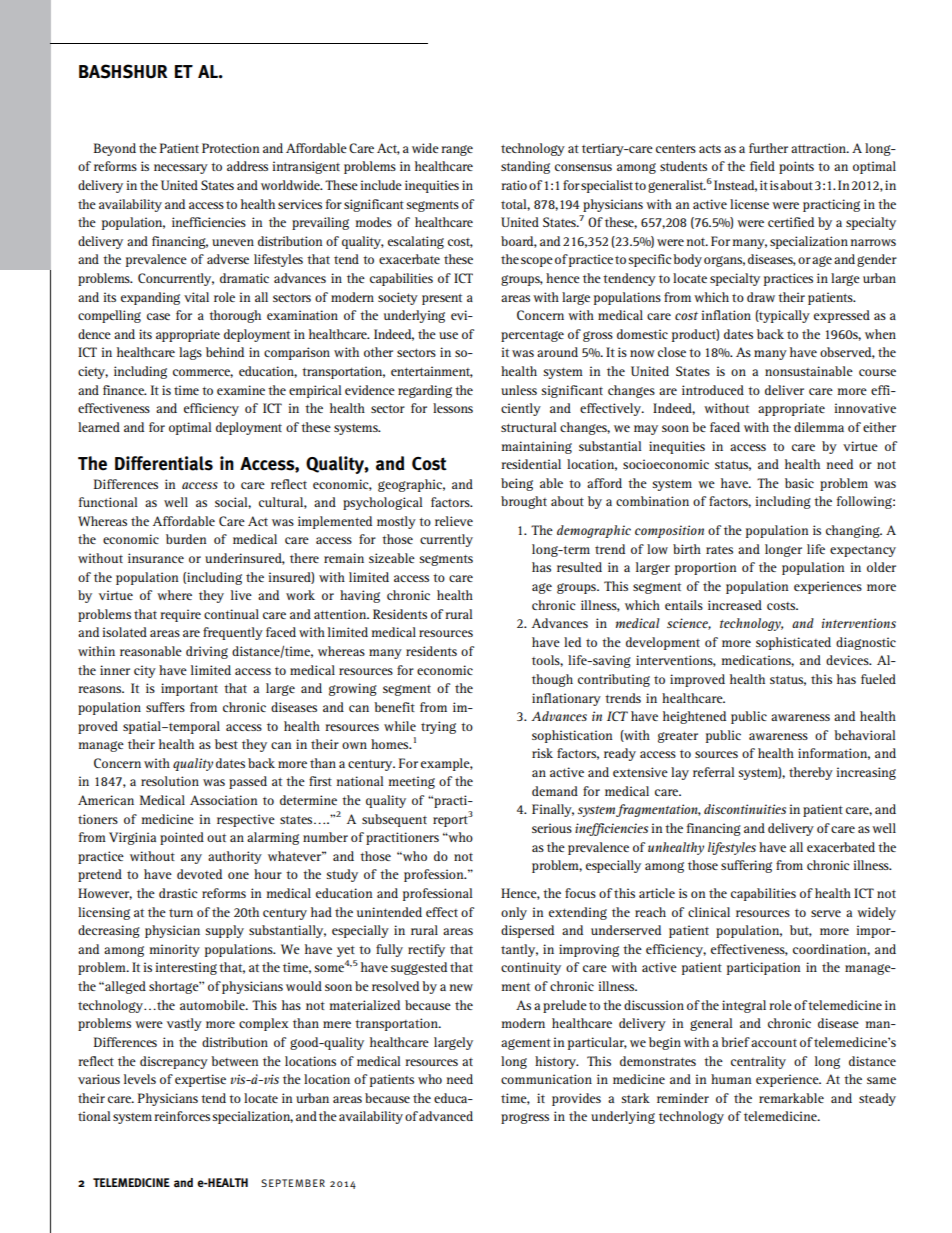 The width and height of the screenshot is (952, 1233). Describe the element at coordinates (241, 390) in the screenshot. I see `examine` at that location.
